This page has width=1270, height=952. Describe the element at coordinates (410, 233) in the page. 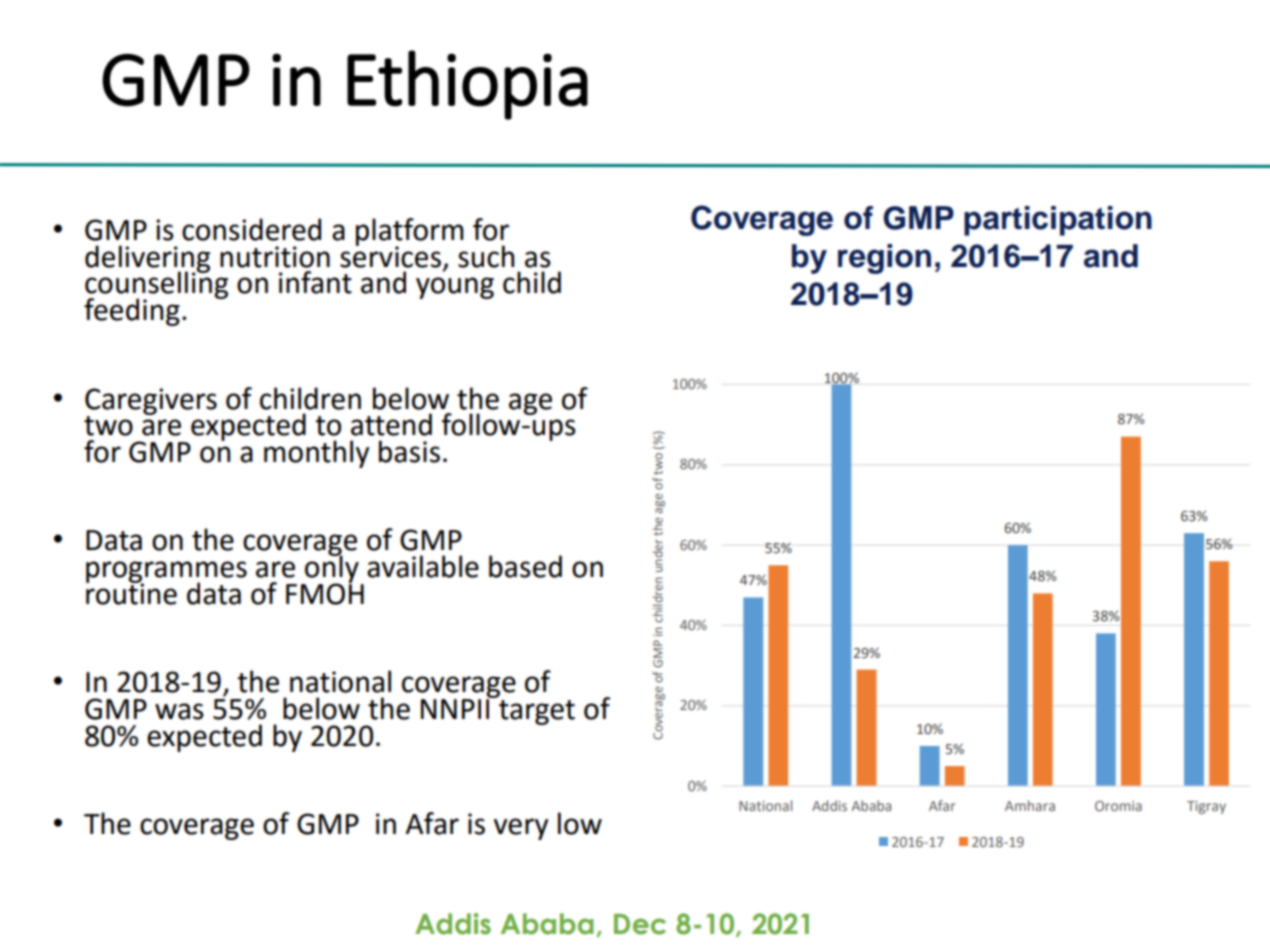

I see `platform` at that location.
